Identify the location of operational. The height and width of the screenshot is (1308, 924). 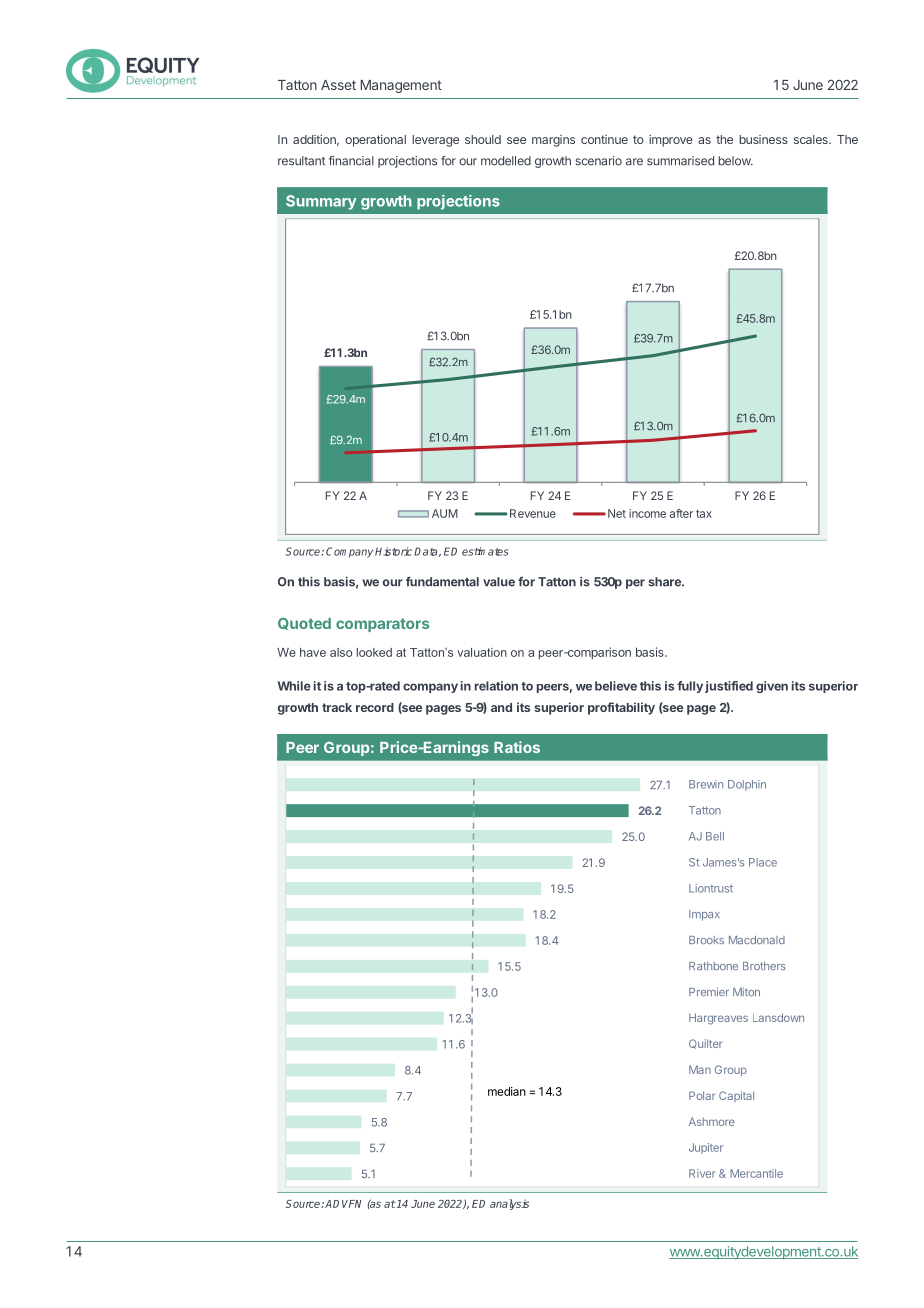
(375, 141).
